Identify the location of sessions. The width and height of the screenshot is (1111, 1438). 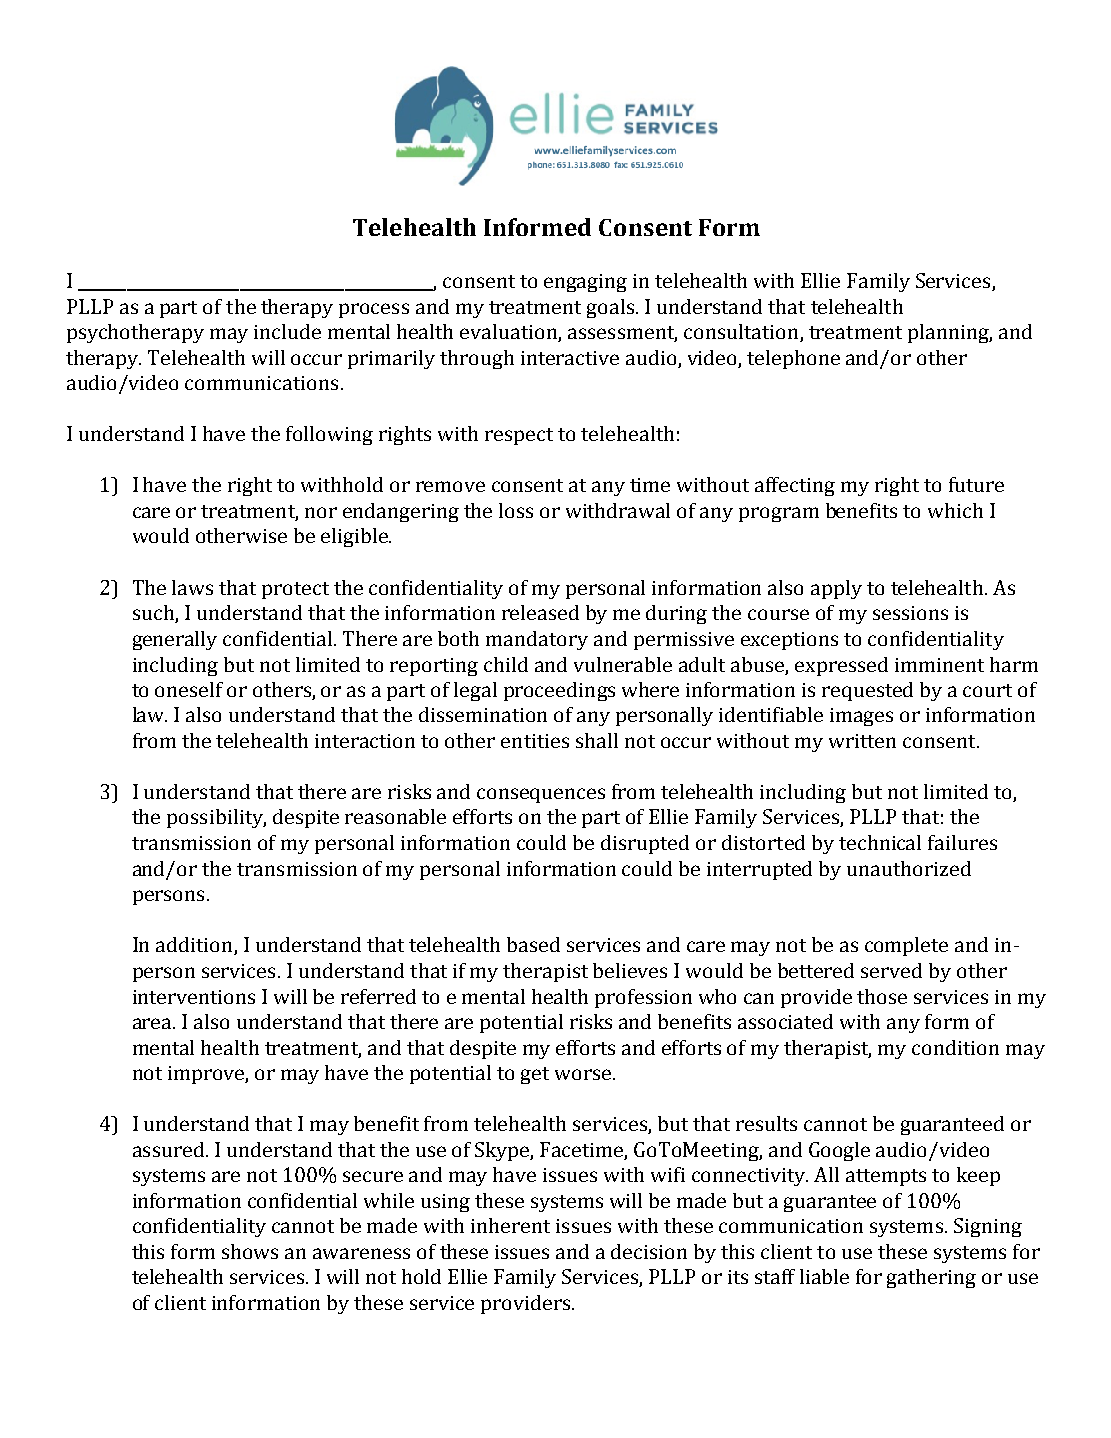
(910, 613).
